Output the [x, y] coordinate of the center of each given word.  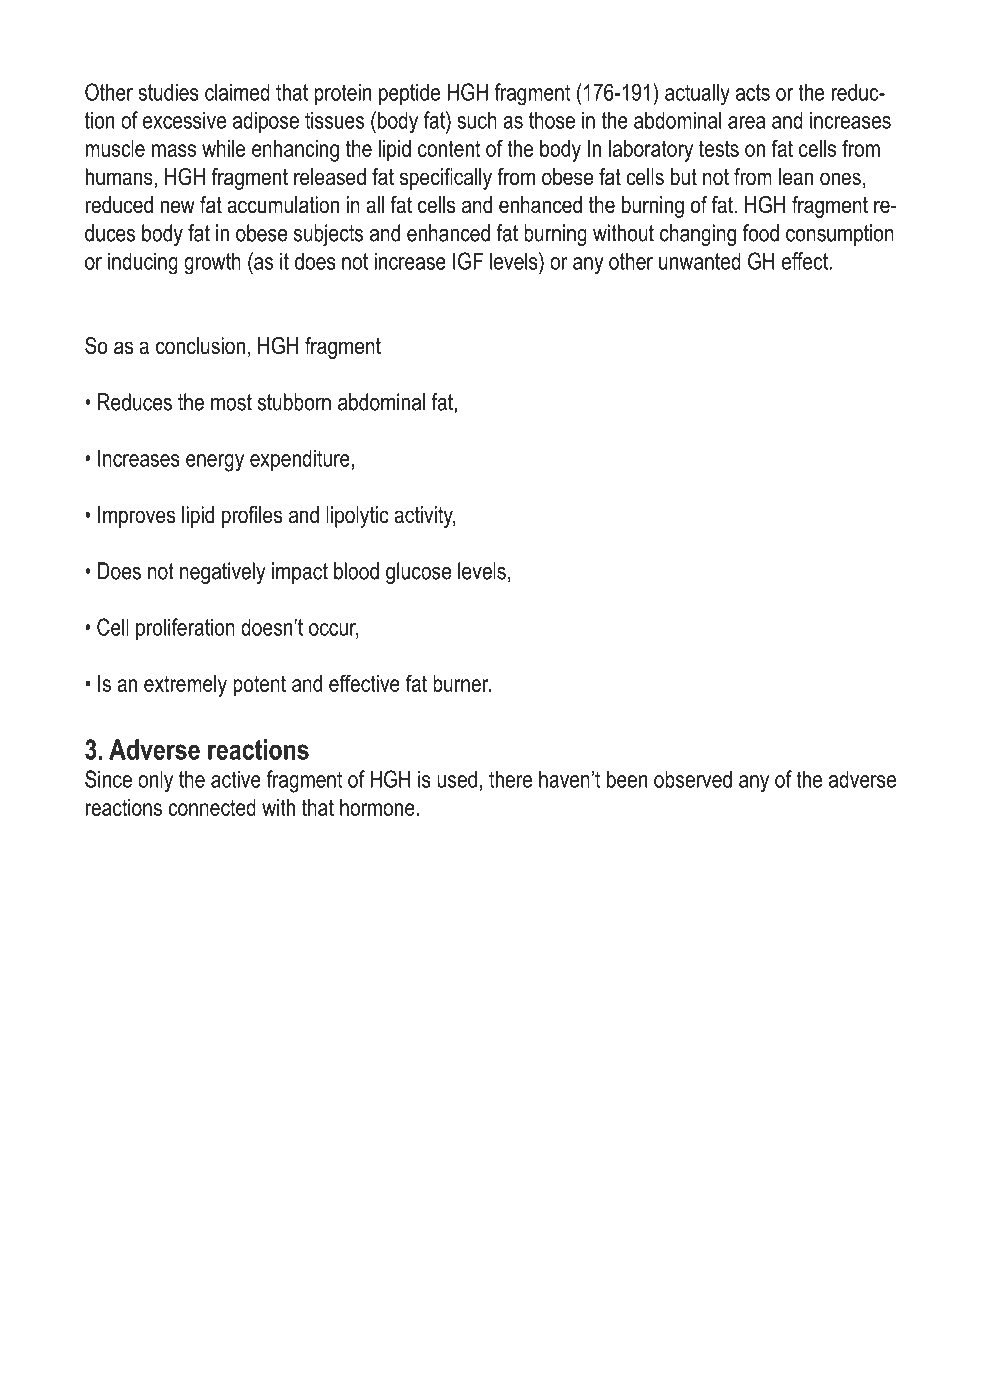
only [155, 781]
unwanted [700, 261]
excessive [184, 120]
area [746, 122]
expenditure [300, 460]
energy [215, 463]
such [477, 120]
